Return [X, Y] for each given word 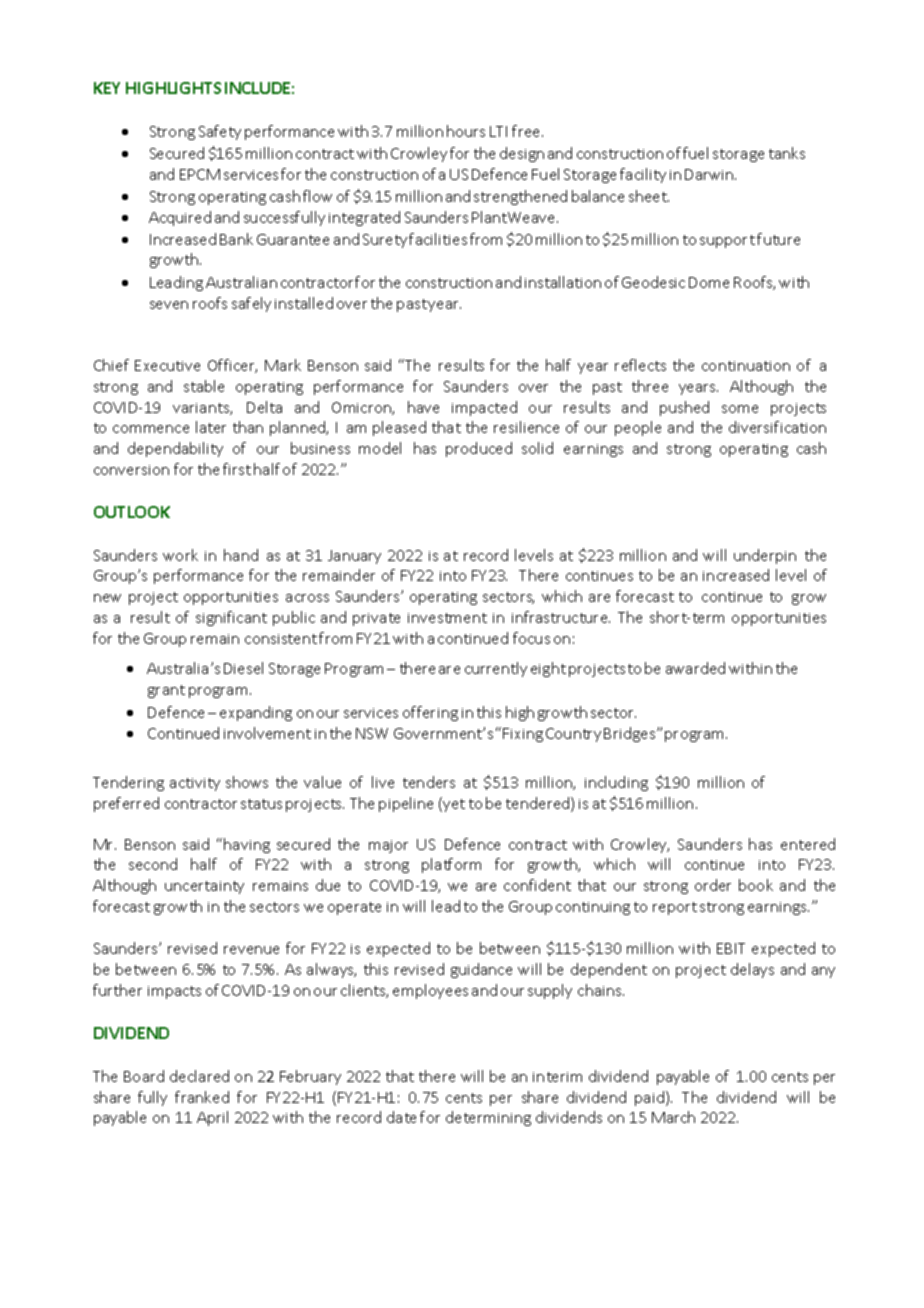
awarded [695, 668]
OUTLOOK [132, 512]
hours [466, 131]
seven [169, 305]
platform [451, 865]
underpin [765, 556]
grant [166, 691]
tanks [787, 153]
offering [430, 713]
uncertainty [204, 887]
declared [199, 1076]
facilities [438, 239]
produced [479, 449]
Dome [709, 282]
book [756, 885]
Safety [220, 132]
